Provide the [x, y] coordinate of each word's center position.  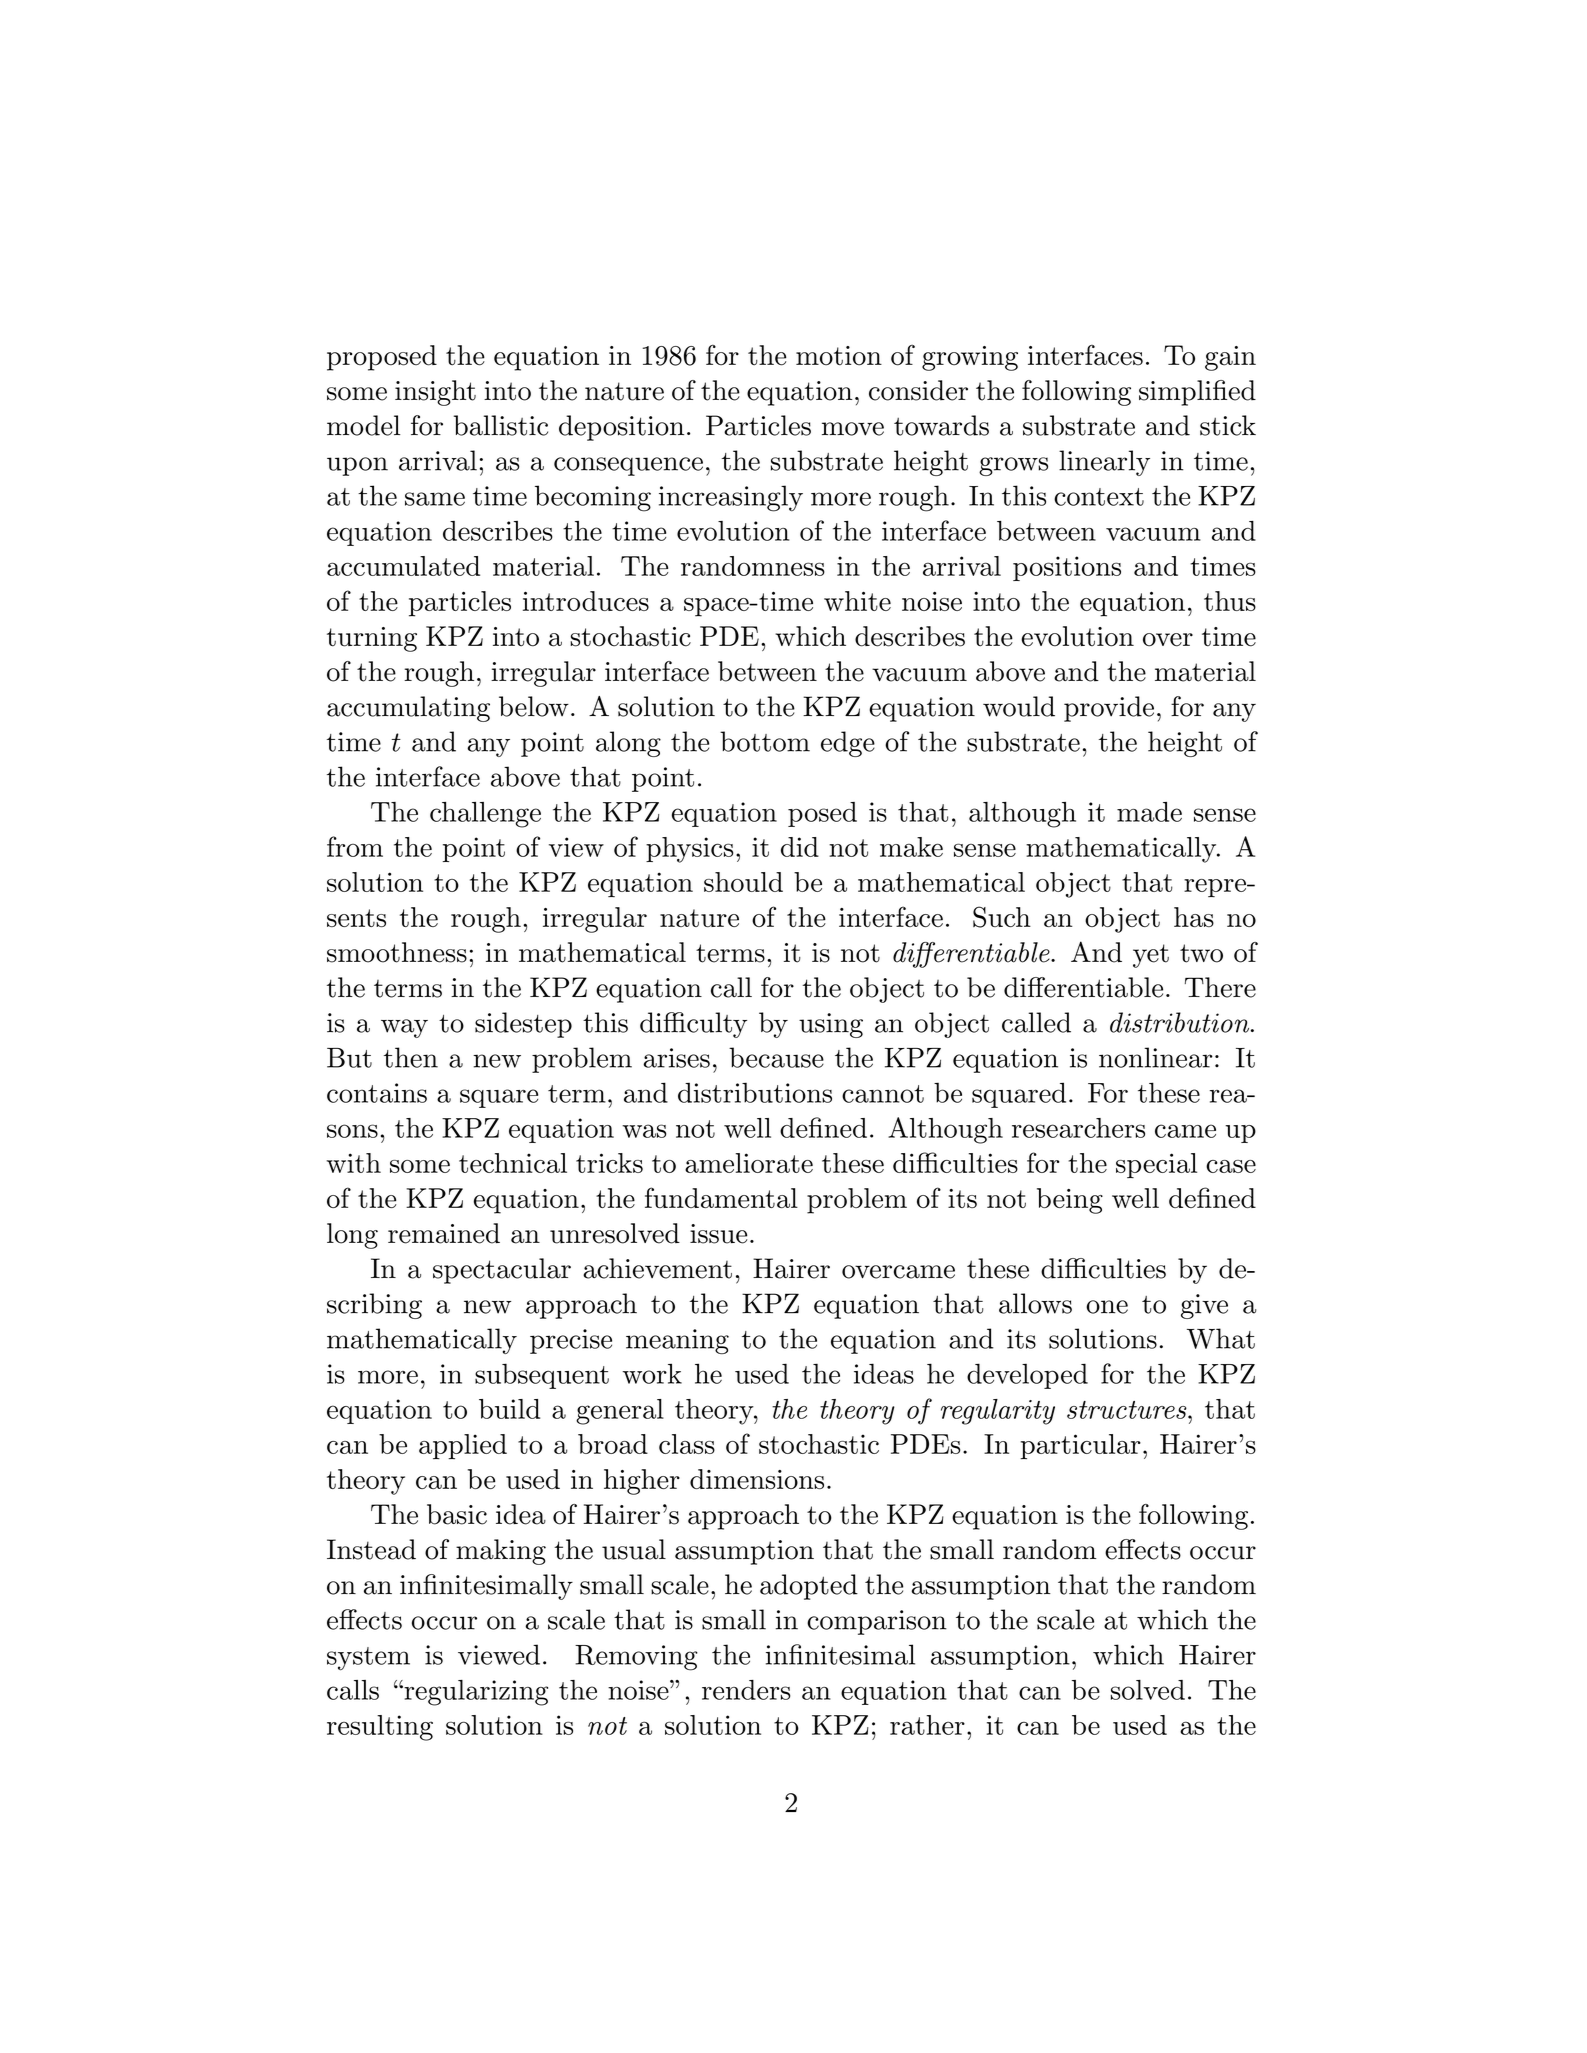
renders [746, 1690]
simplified [1197, 393]
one [1107, 1307]
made [1149, 812]
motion [839, 356]
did [800, 847]
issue [718, 1234]
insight [435, 393]
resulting [380, 1728]
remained [444, 1233]
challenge [485, 815]
